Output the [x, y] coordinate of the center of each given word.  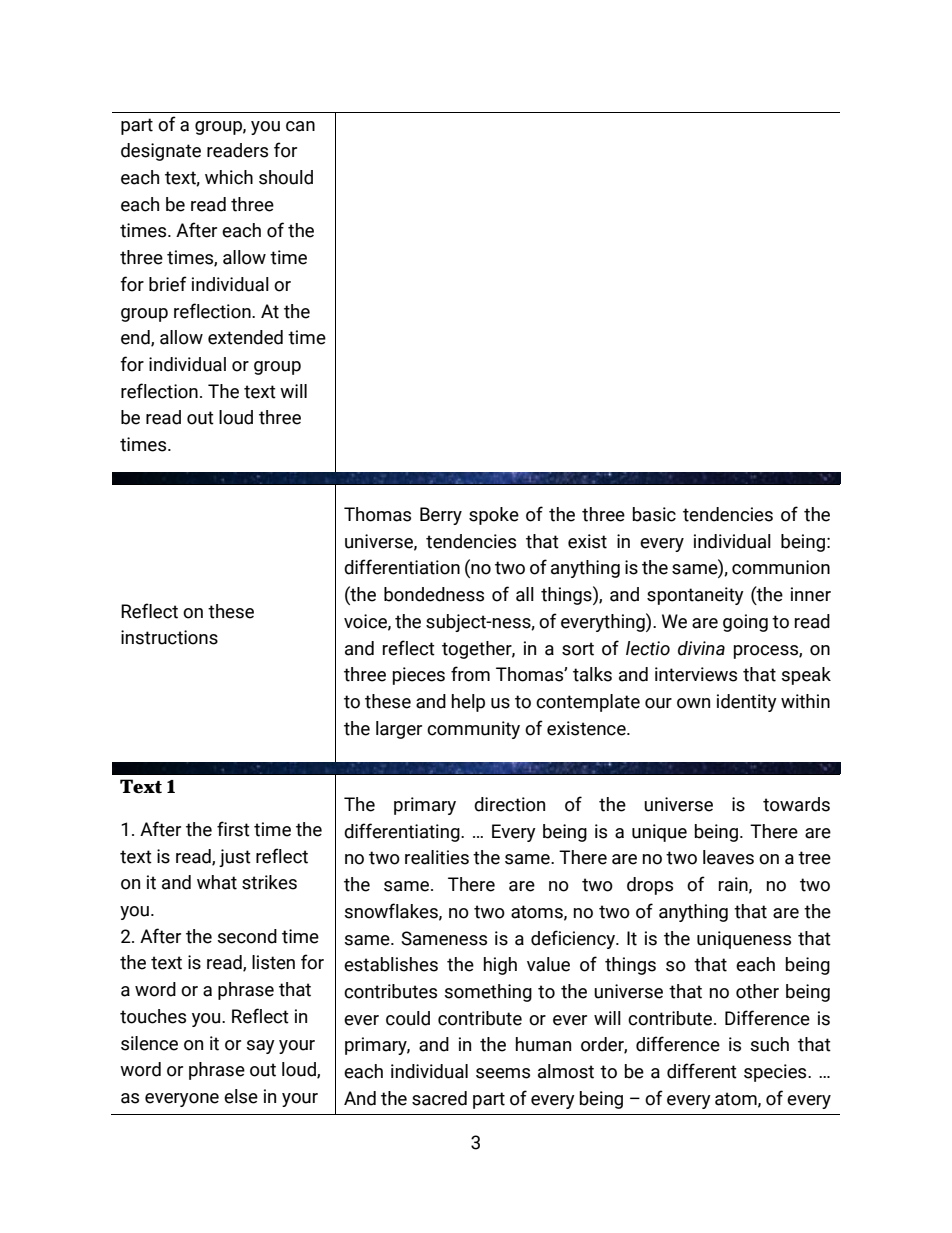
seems [503, 1073]
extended [245, 337]
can [300, 126]
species [776, 1073]
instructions [169, 637]
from [470, 674]
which [229, 177]
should [286, 177]
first [233, 829]
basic [654, 514]
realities [437, 857]
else [241, 1096]
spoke [494, 516]
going [745, 623]
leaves [728, 857]
